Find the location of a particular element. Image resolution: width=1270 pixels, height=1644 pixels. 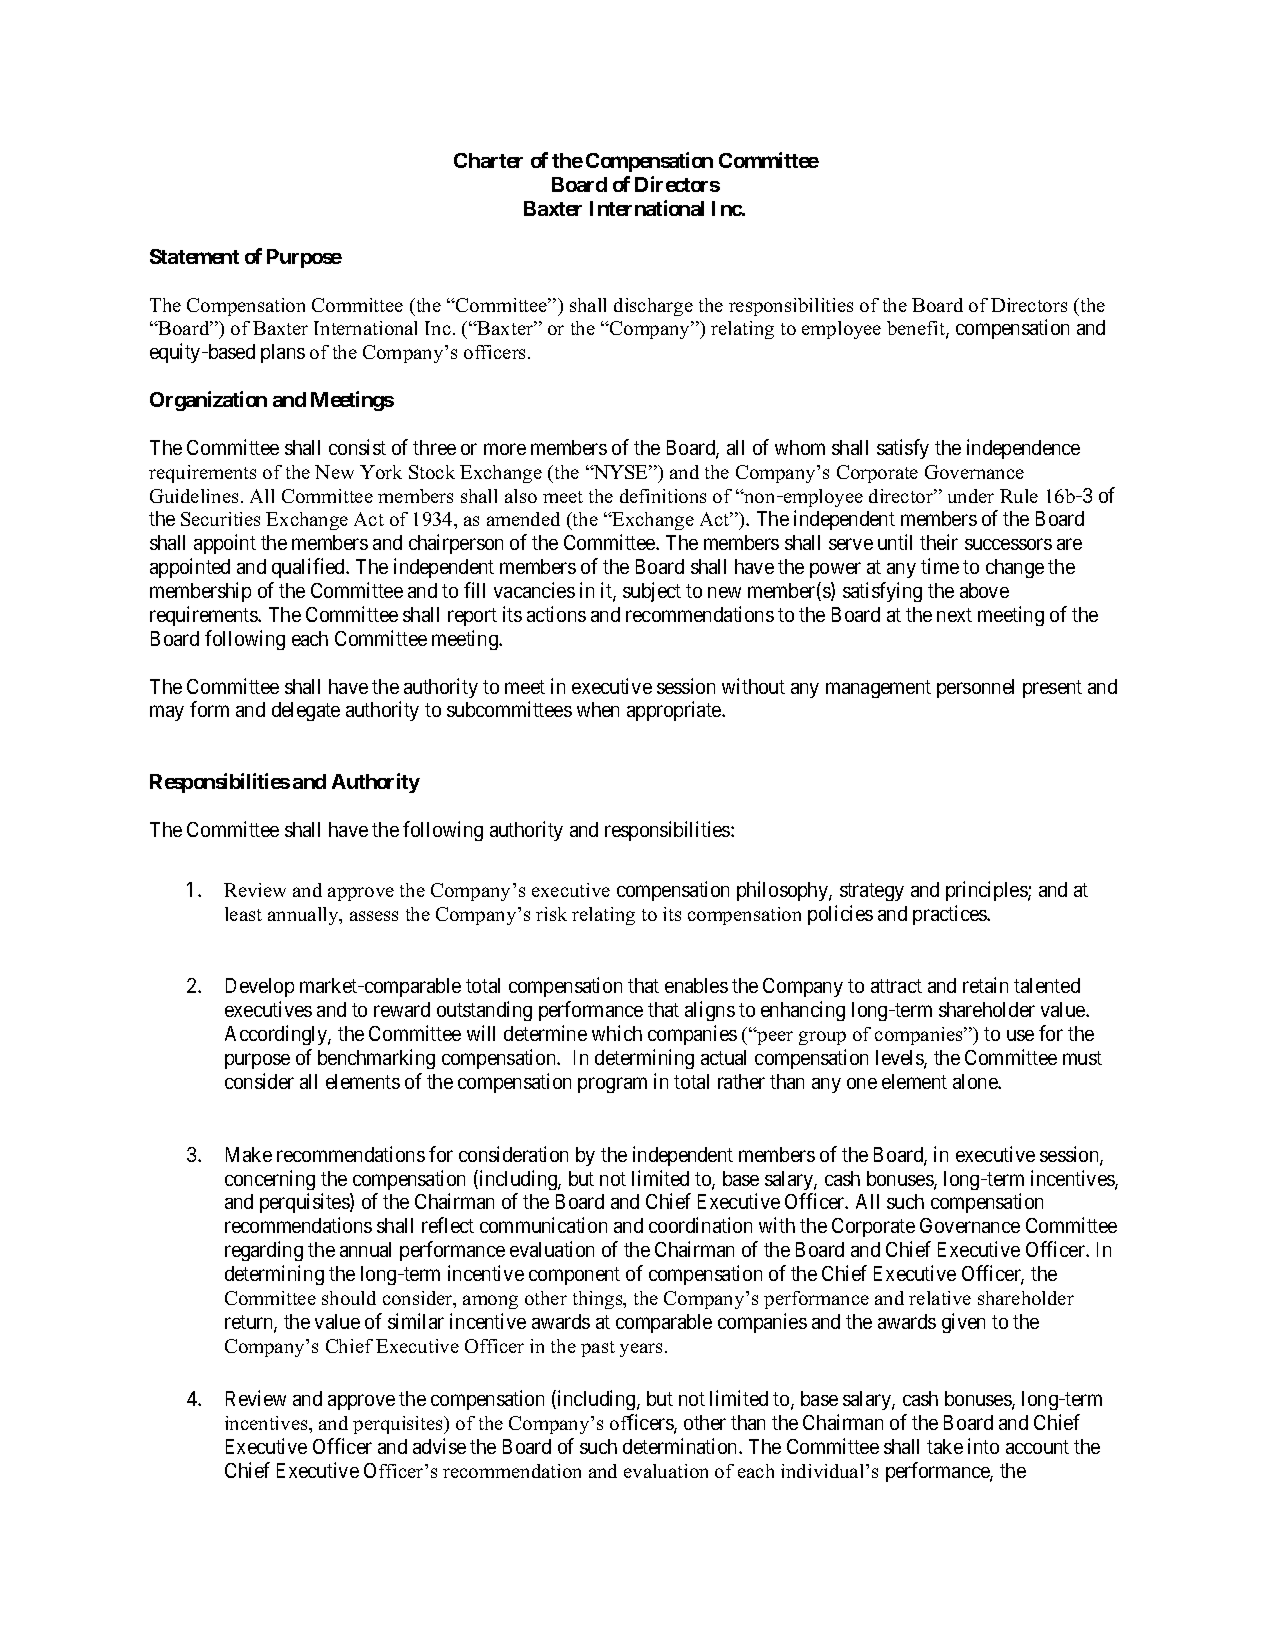

practices is located at coordinates (950, 915).
